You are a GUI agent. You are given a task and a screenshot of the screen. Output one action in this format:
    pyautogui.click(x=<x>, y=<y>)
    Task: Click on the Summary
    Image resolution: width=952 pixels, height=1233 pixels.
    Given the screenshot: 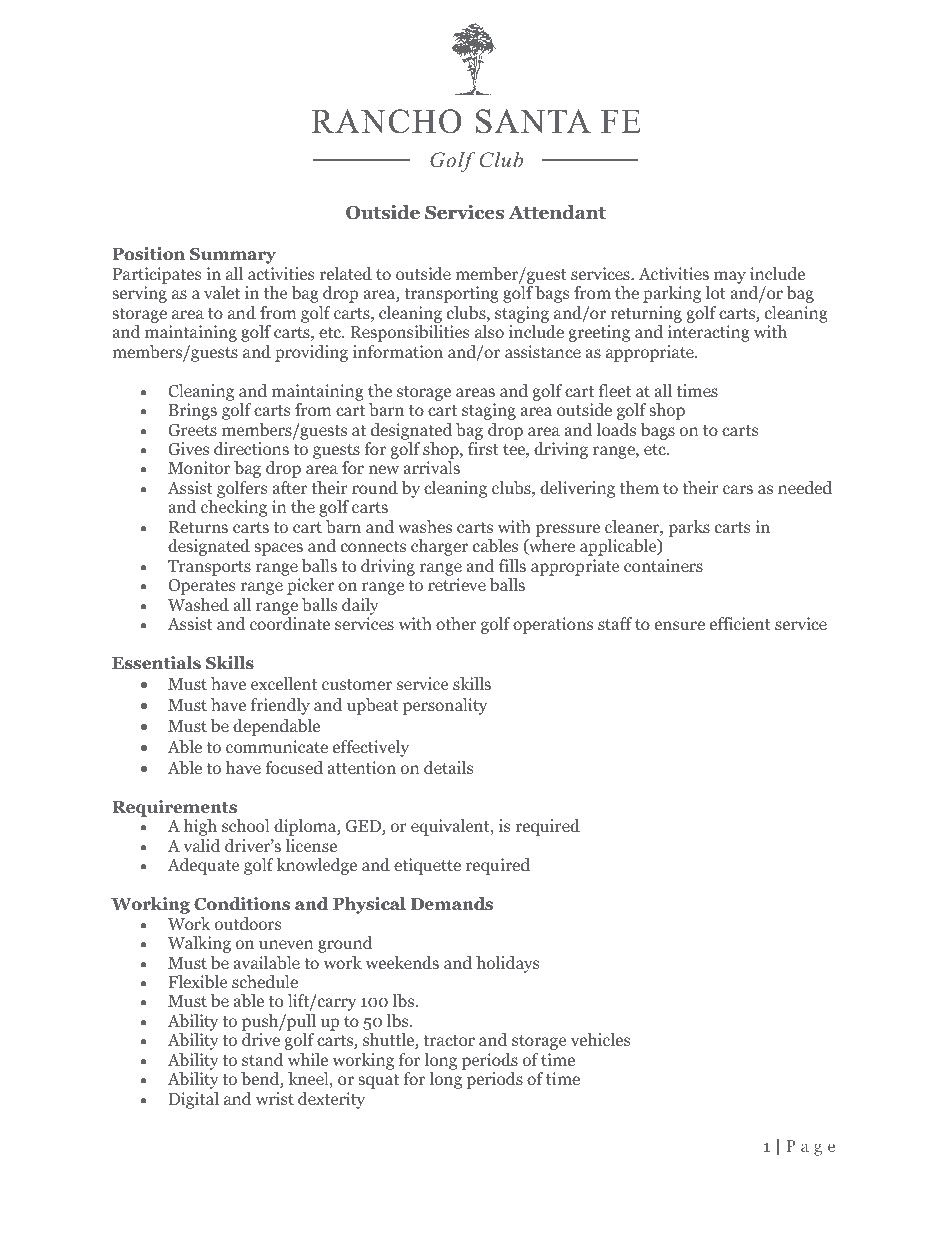 What is the action you would take?
    pyautogui.click(x=233, y=256)
